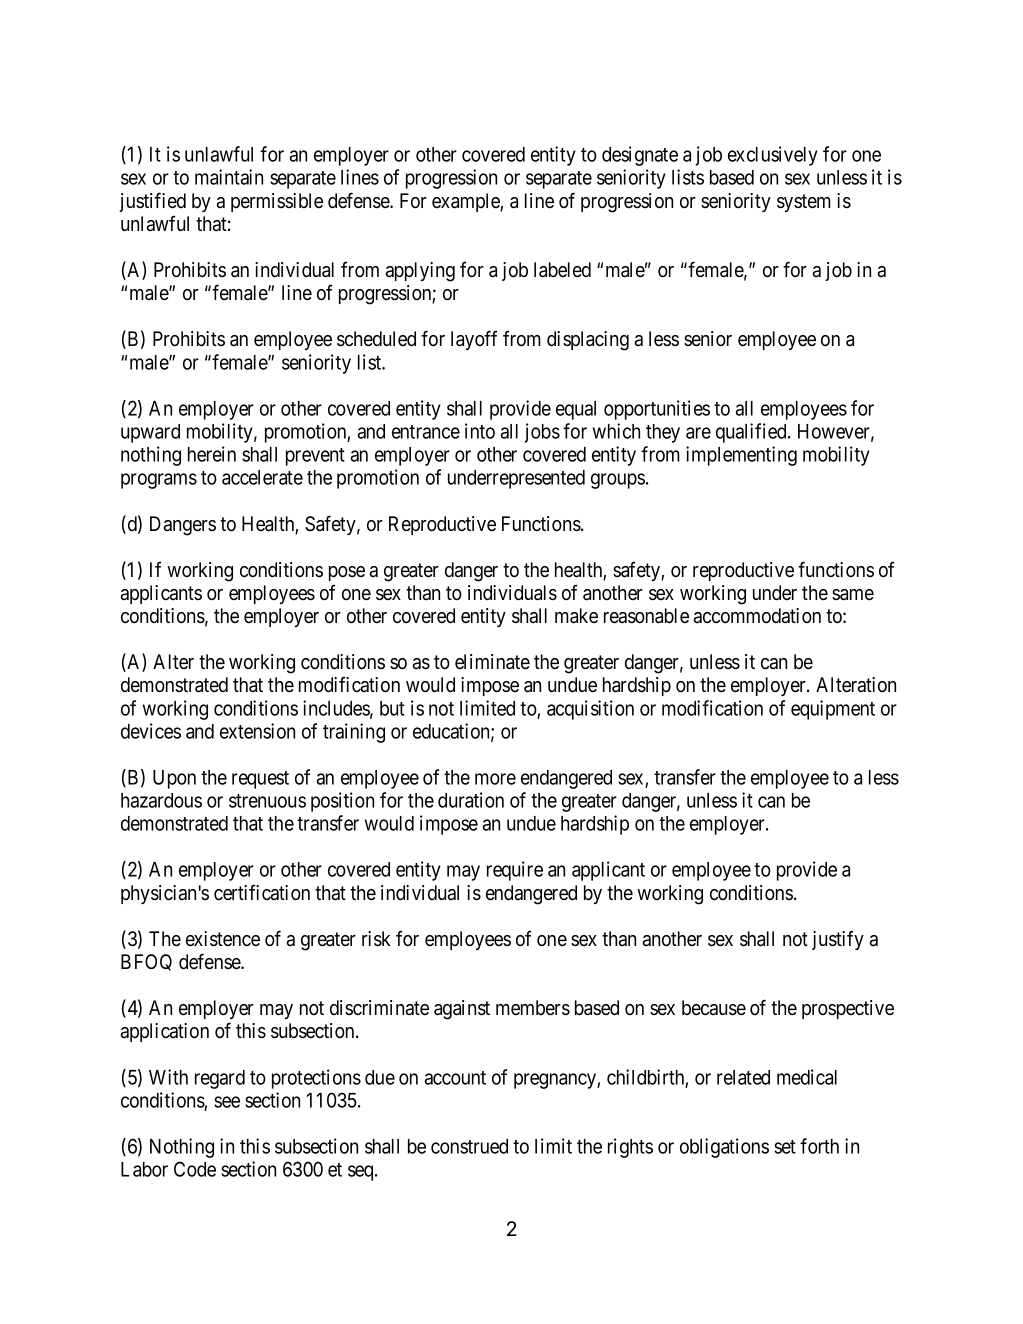 Image resolution: width=1023 pixels, height=1324 pixels. Describe the element at coordinates (469, 1146) in the screenshot. I see `construed` at that location.
